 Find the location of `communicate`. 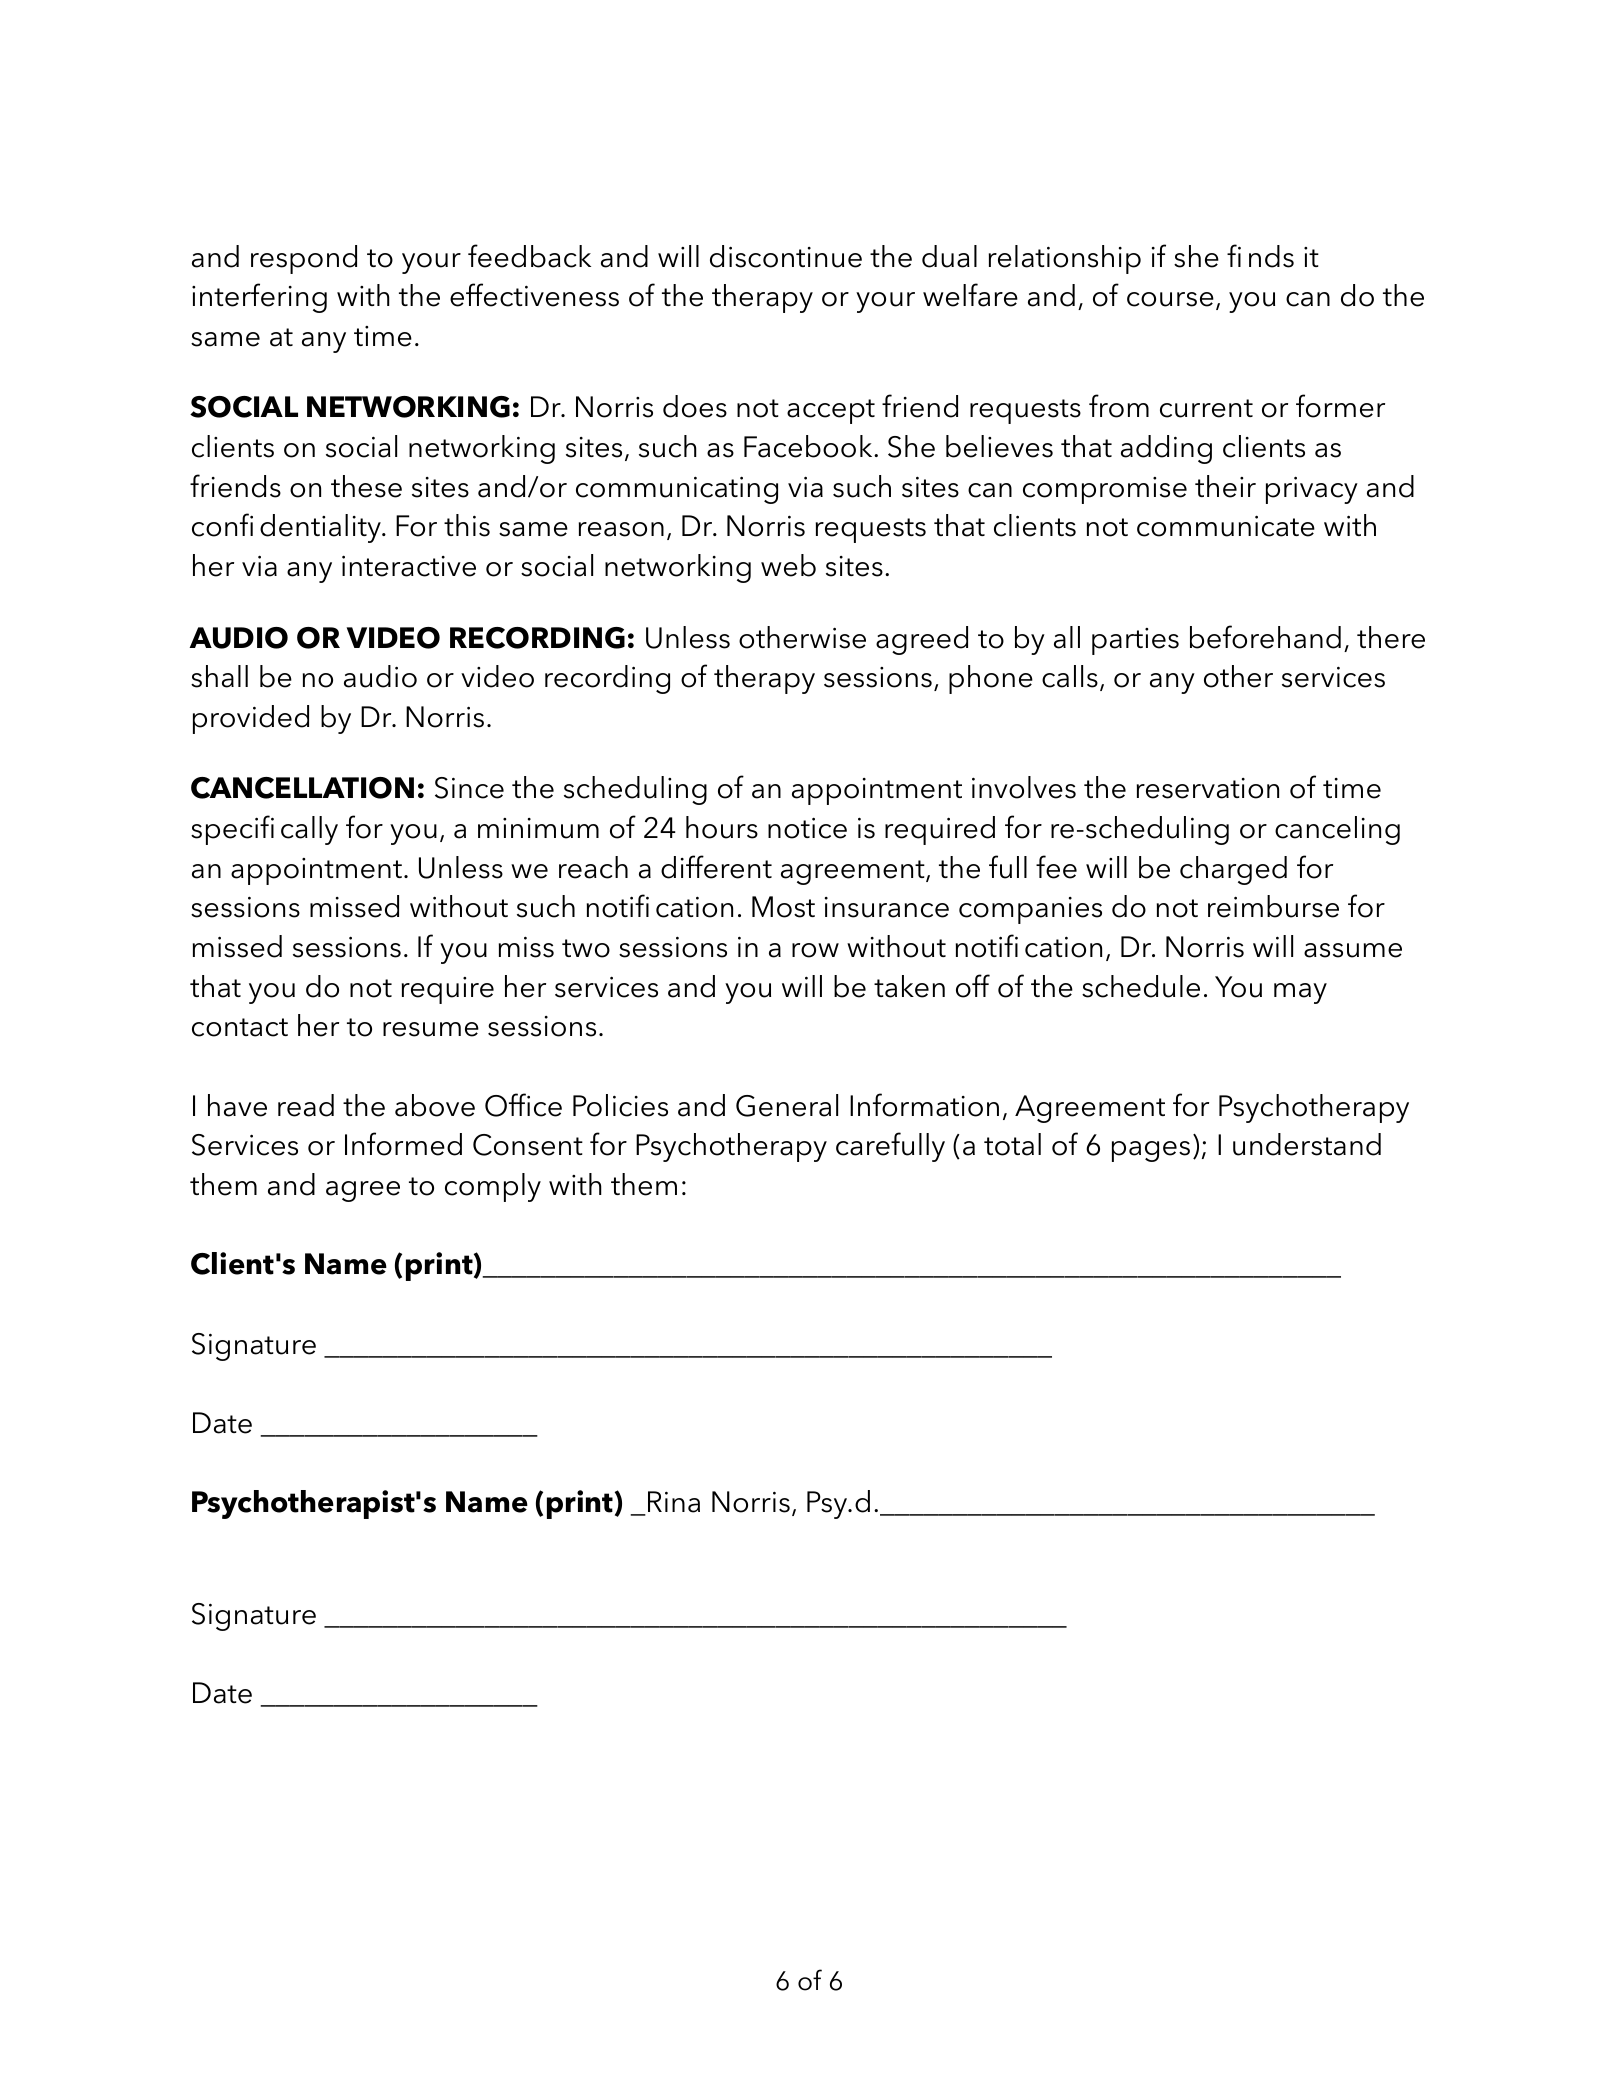

communicate is located at coordinates (1226, 526).
